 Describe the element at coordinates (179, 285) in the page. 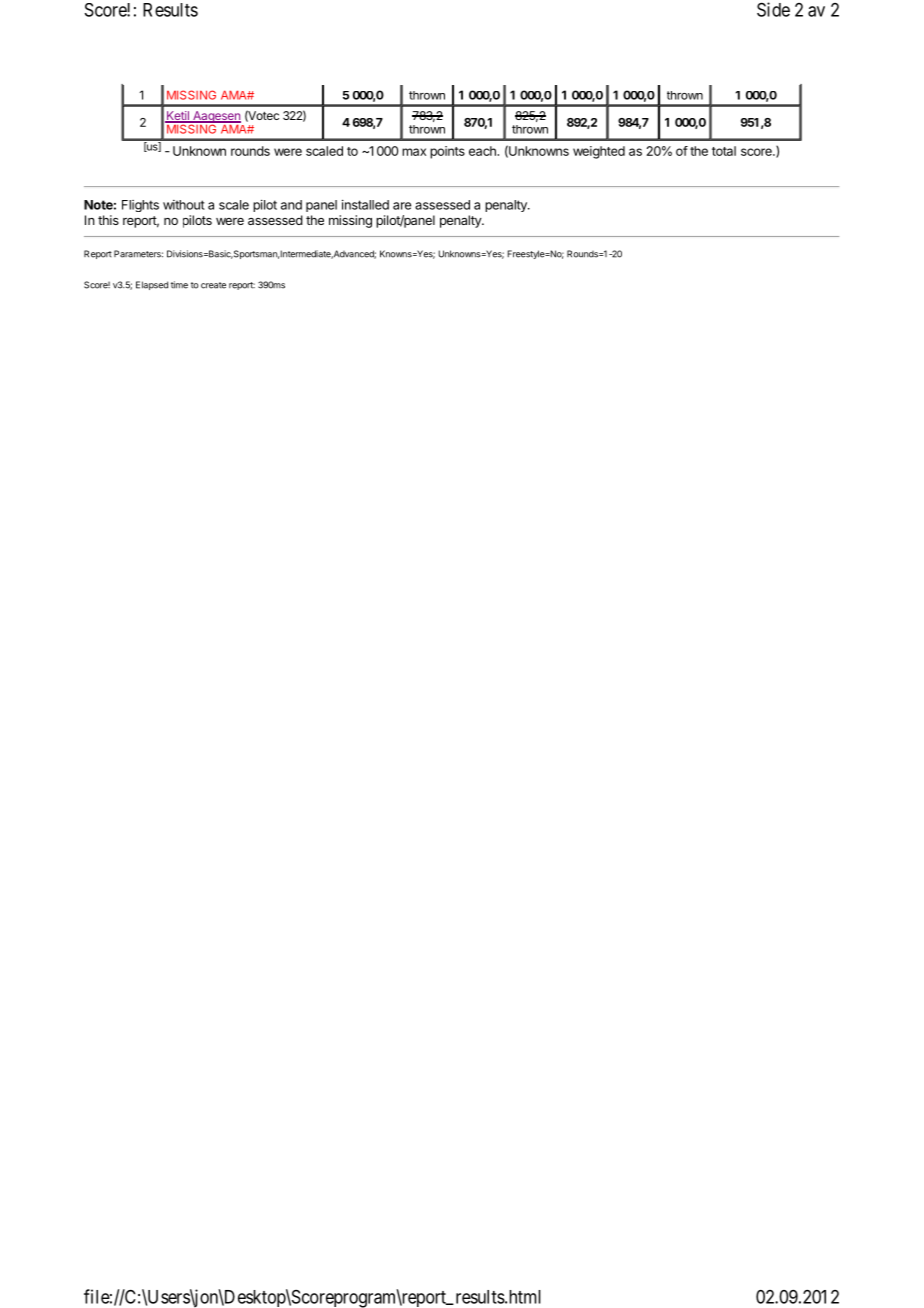

I see `time` at that location.
